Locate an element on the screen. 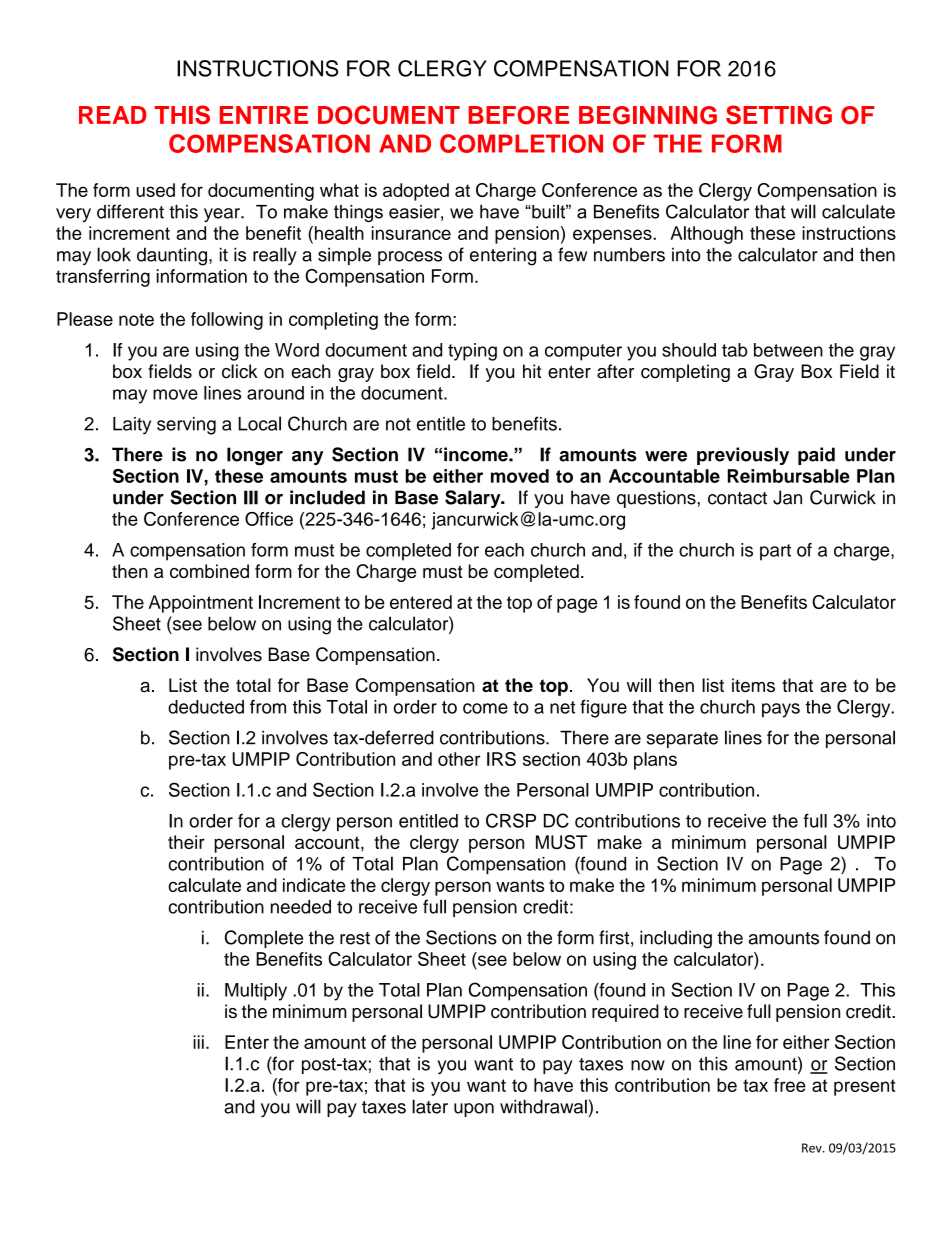 The image size is (952, 1233). other is located at coordinates (459, 759).
